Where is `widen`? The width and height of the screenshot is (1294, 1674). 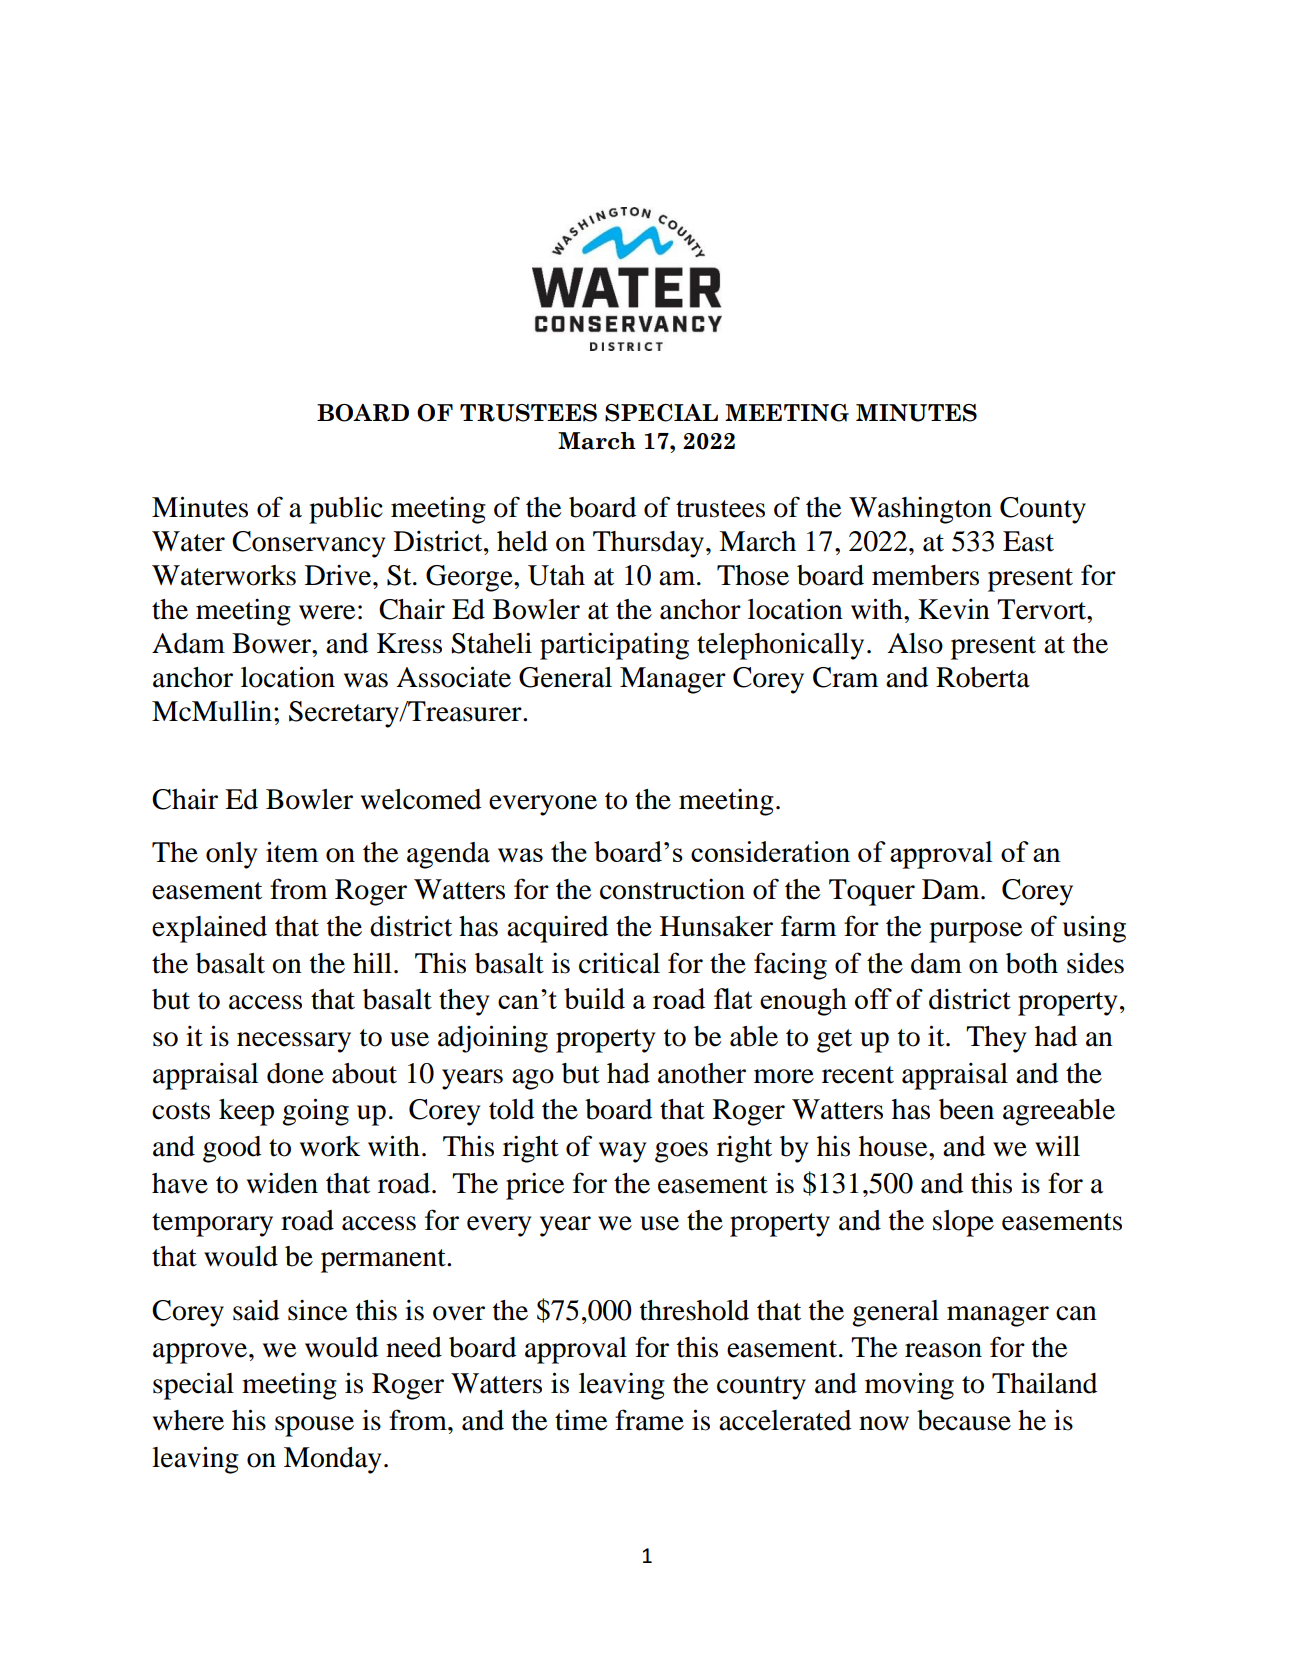
widen is located at coordinates (282, 1183).
